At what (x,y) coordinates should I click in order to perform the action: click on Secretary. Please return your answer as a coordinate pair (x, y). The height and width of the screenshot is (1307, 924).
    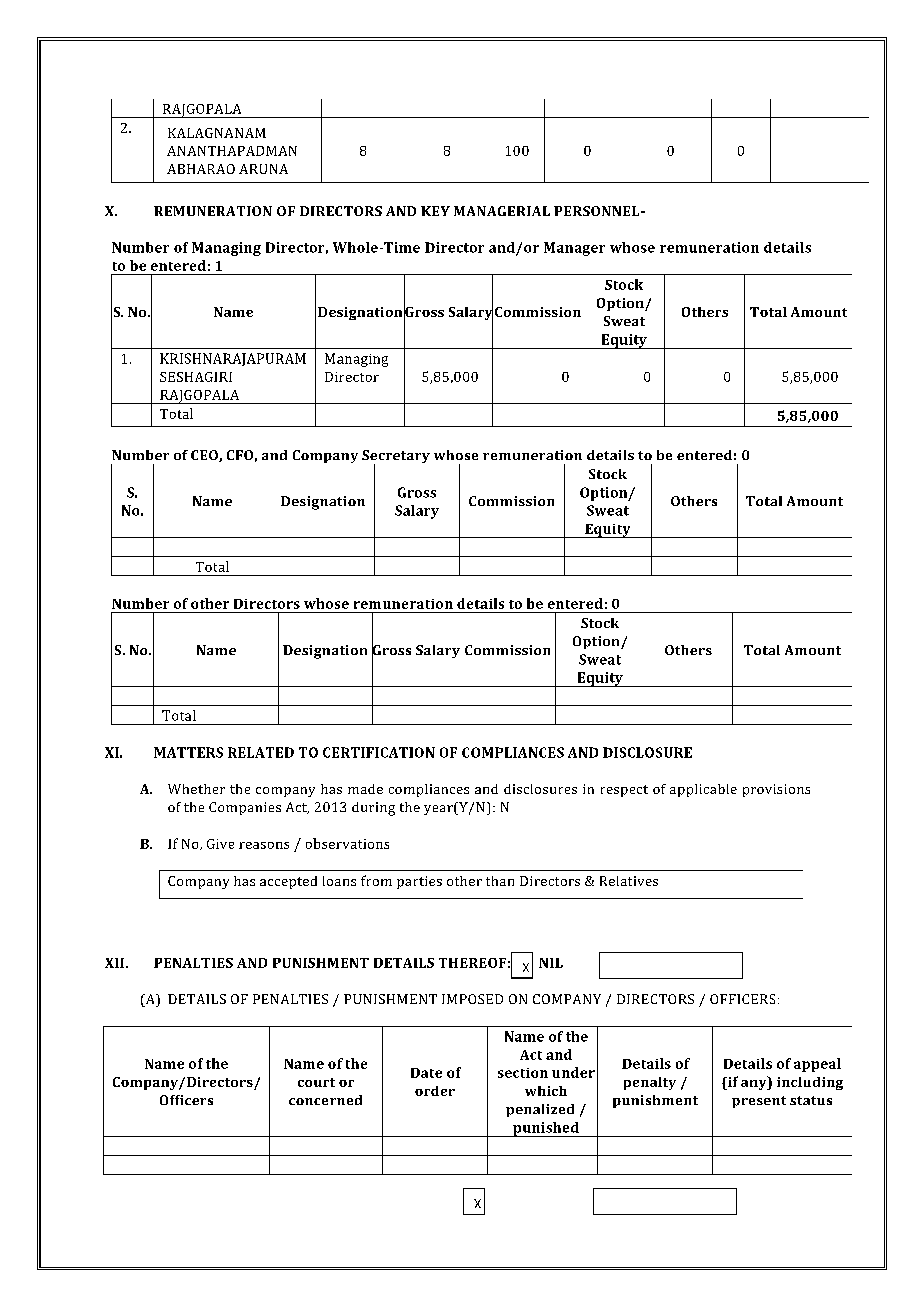
    Looking at the image, I should click on (396, 458).
